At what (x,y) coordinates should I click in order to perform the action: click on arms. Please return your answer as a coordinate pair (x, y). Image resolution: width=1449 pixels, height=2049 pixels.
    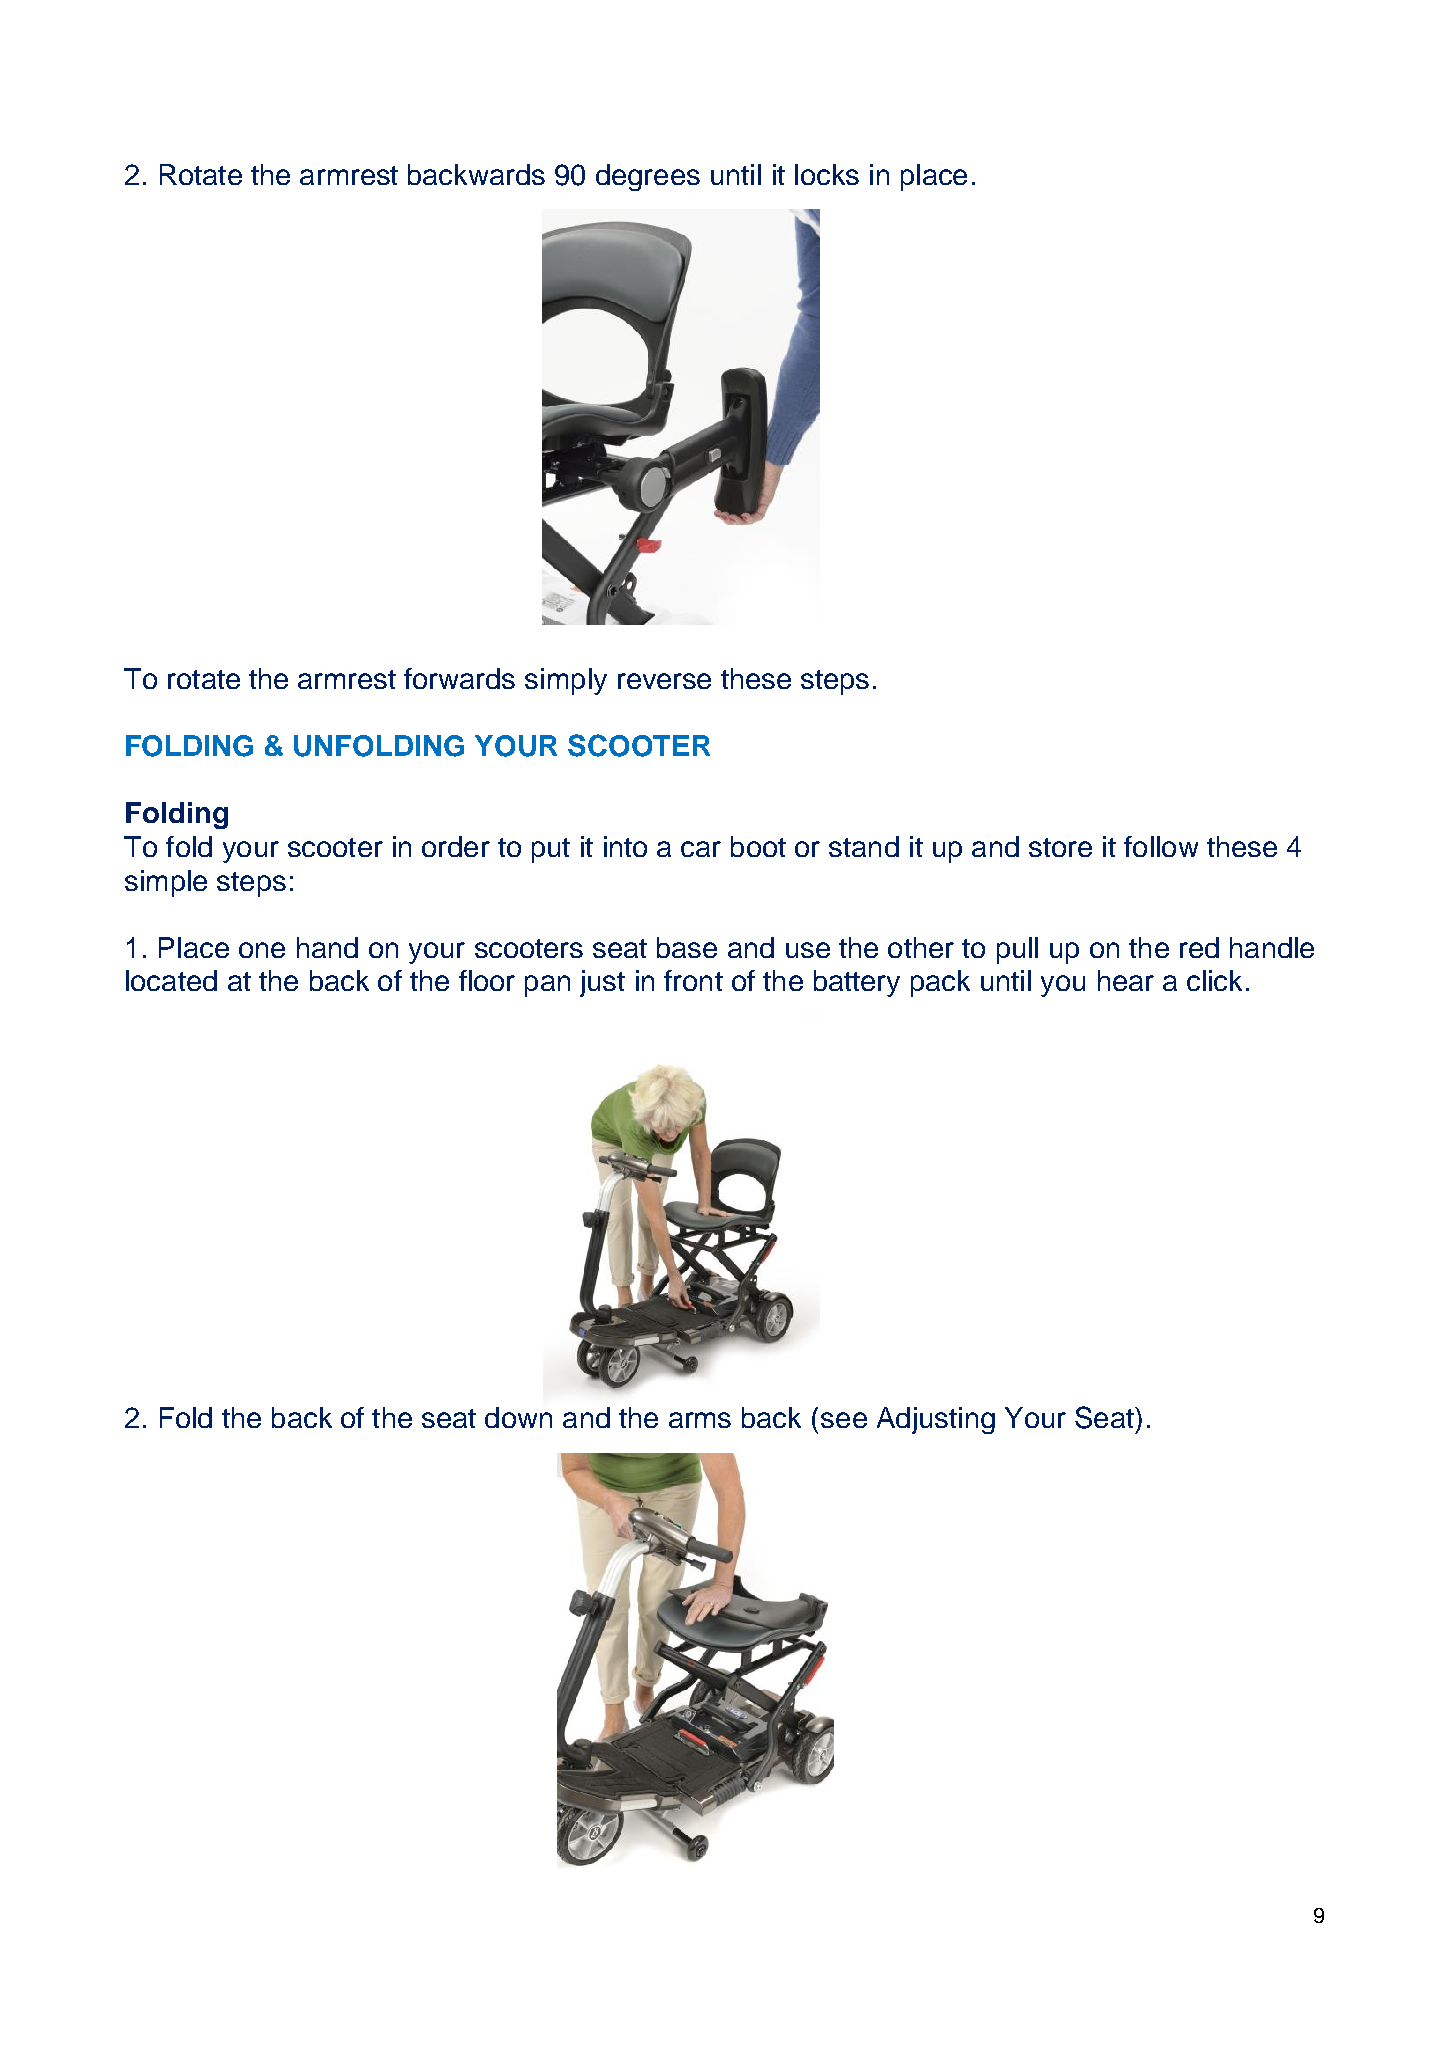
    Looking at the image, I should click on (700, 1420).
